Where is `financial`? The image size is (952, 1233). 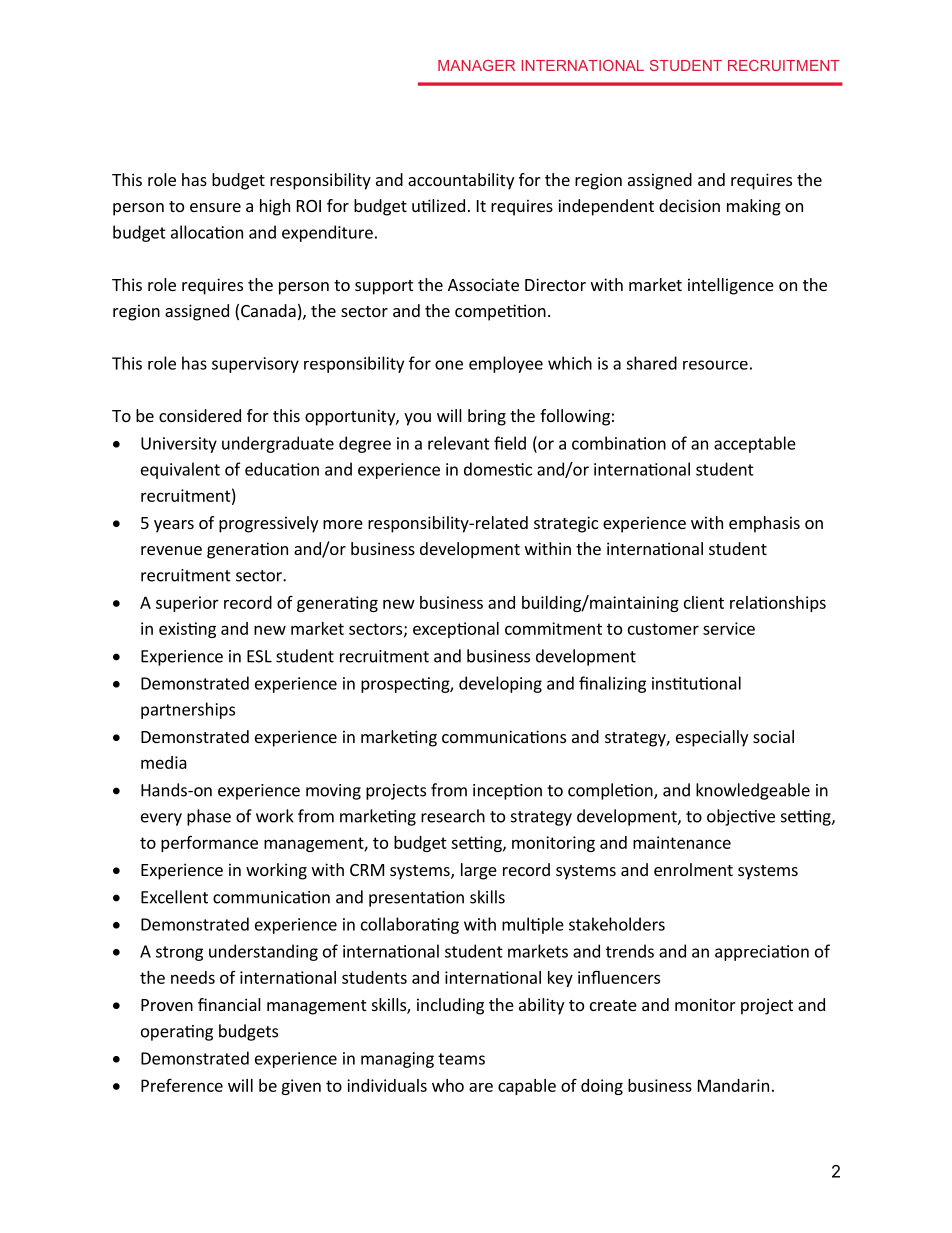
financial is located at coordinates (229, 1004).
